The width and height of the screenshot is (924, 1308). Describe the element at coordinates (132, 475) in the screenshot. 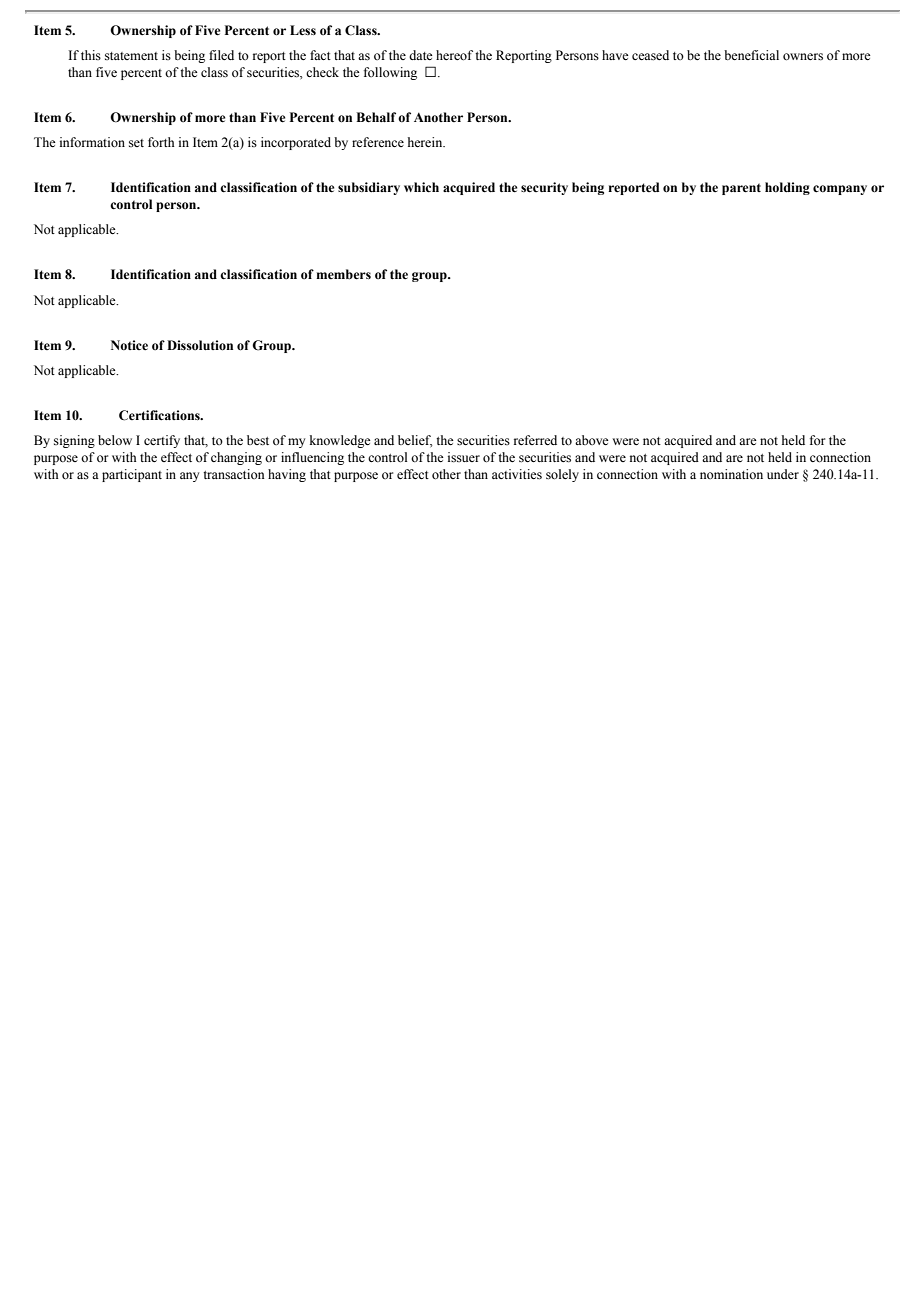

I see `participant` at that location.
